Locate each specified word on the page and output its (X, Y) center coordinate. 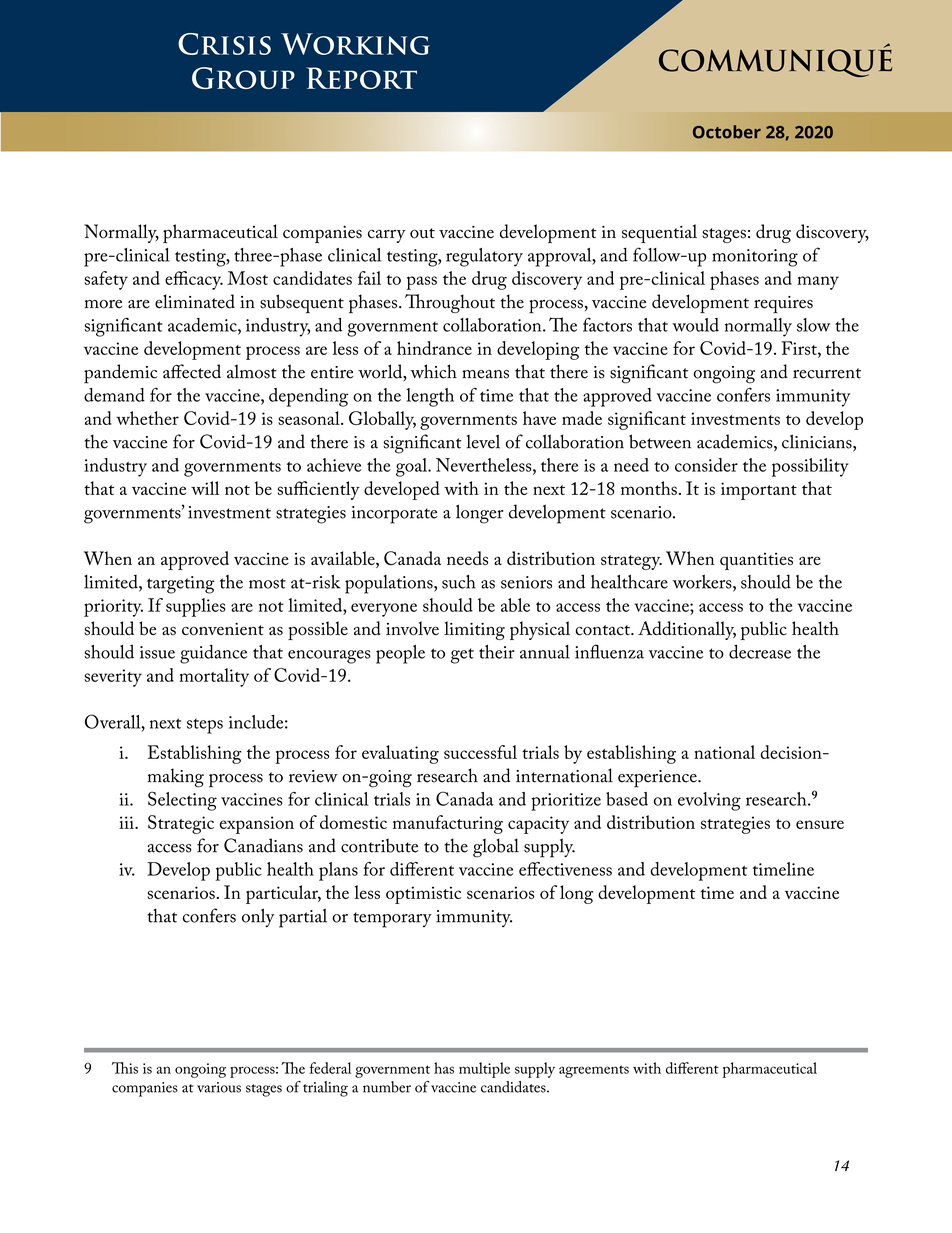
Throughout (450, 303)
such (459, 582)
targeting (181, 585)
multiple (484, 1070)
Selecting (182, 801)
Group (243, 78)
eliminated (195, 301)
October (727, 132)
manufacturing (448, 824)
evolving (709, 801)
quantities (756, 561)
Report (361, 78)
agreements (594, 1071)
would (695, 325)
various (219, 1087)
